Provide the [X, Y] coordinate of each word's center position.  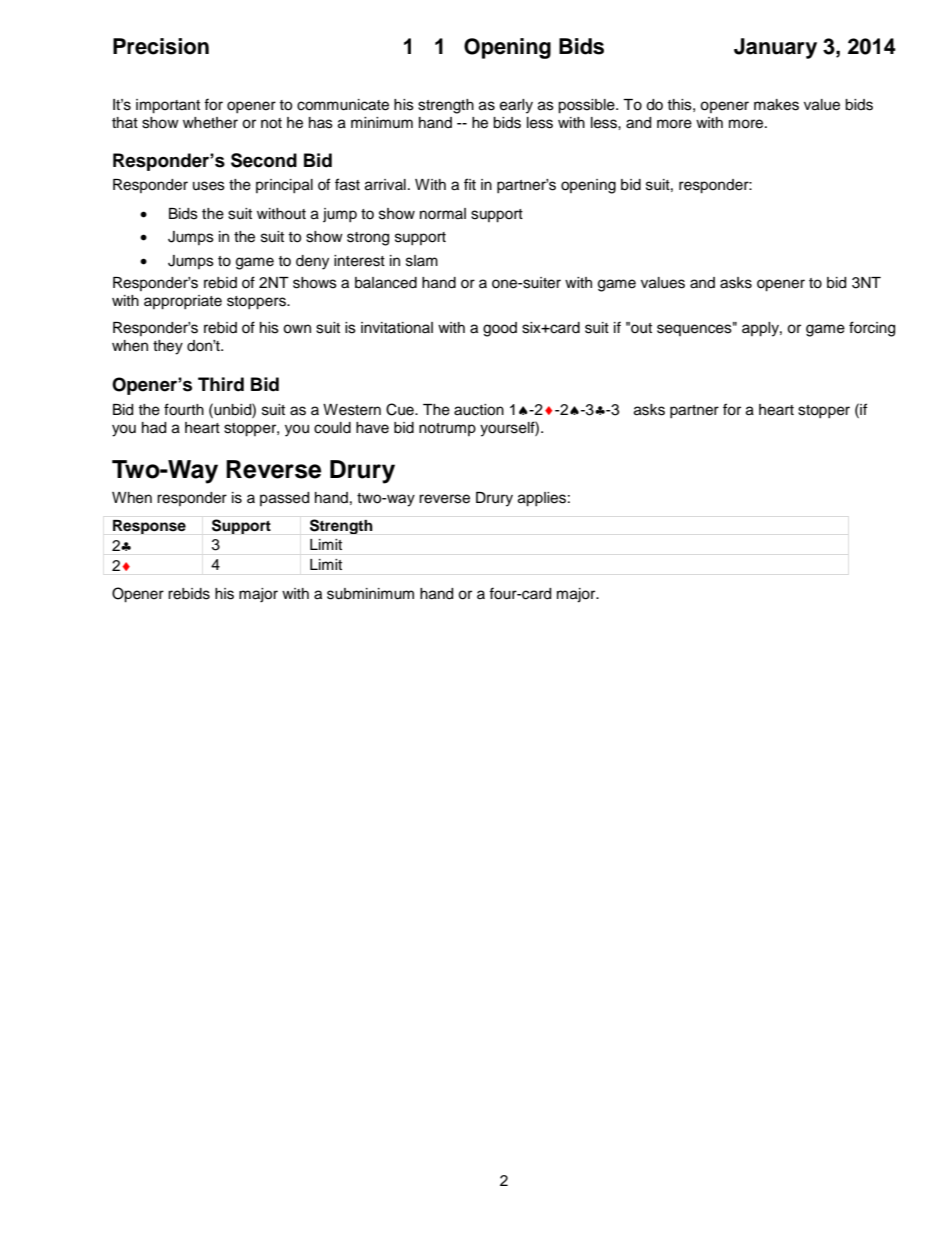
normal [443, 213]
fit [470, 184]
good [500, 329]
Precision [161, 46]
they [168, 347]
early [516, 106]
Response [149, 527]
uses [209, 186]
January [775, 48]
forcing [872, 329]
